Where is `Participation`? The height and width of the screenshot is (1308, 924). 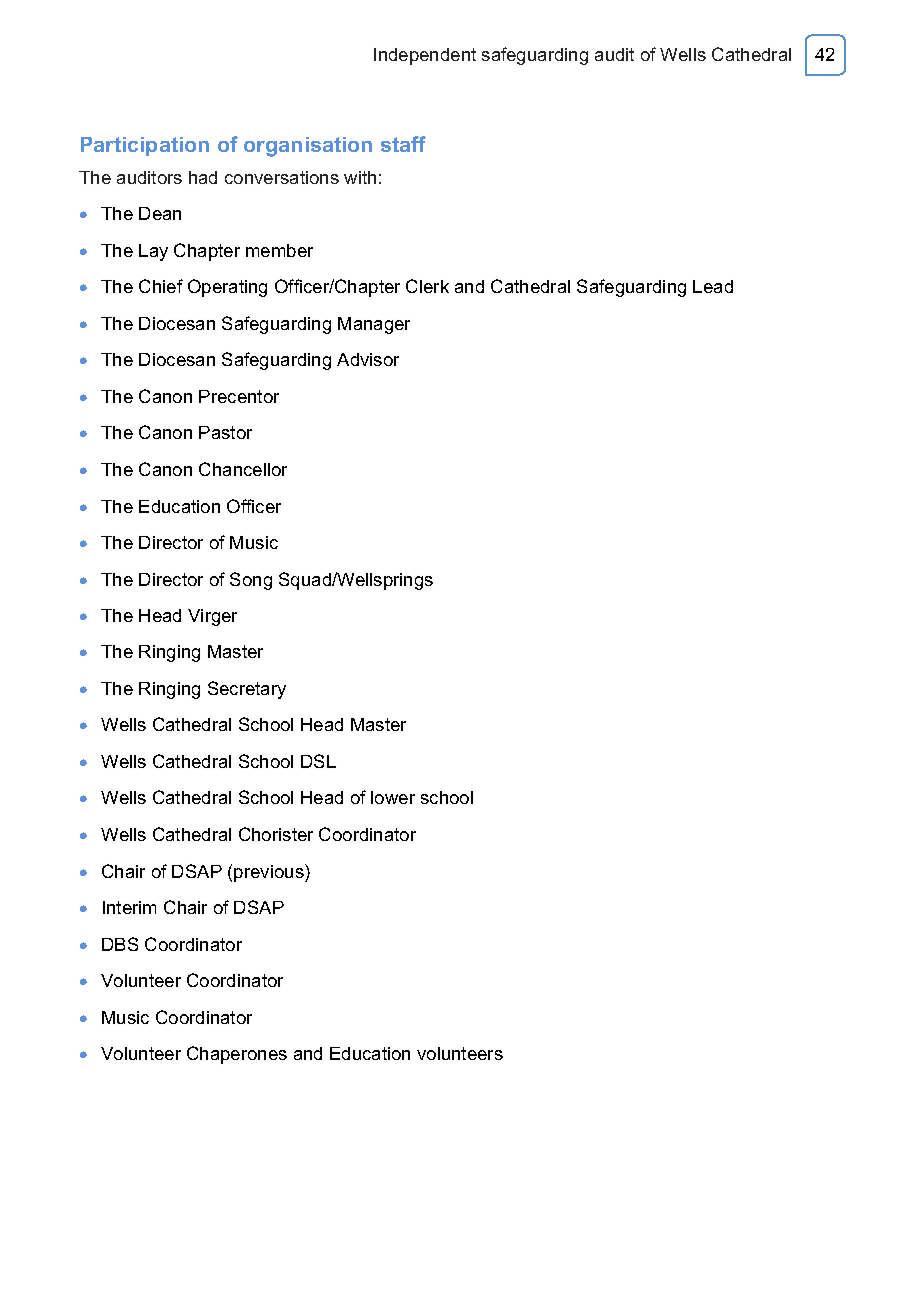
Participation is located at coordinates (145, 146).
